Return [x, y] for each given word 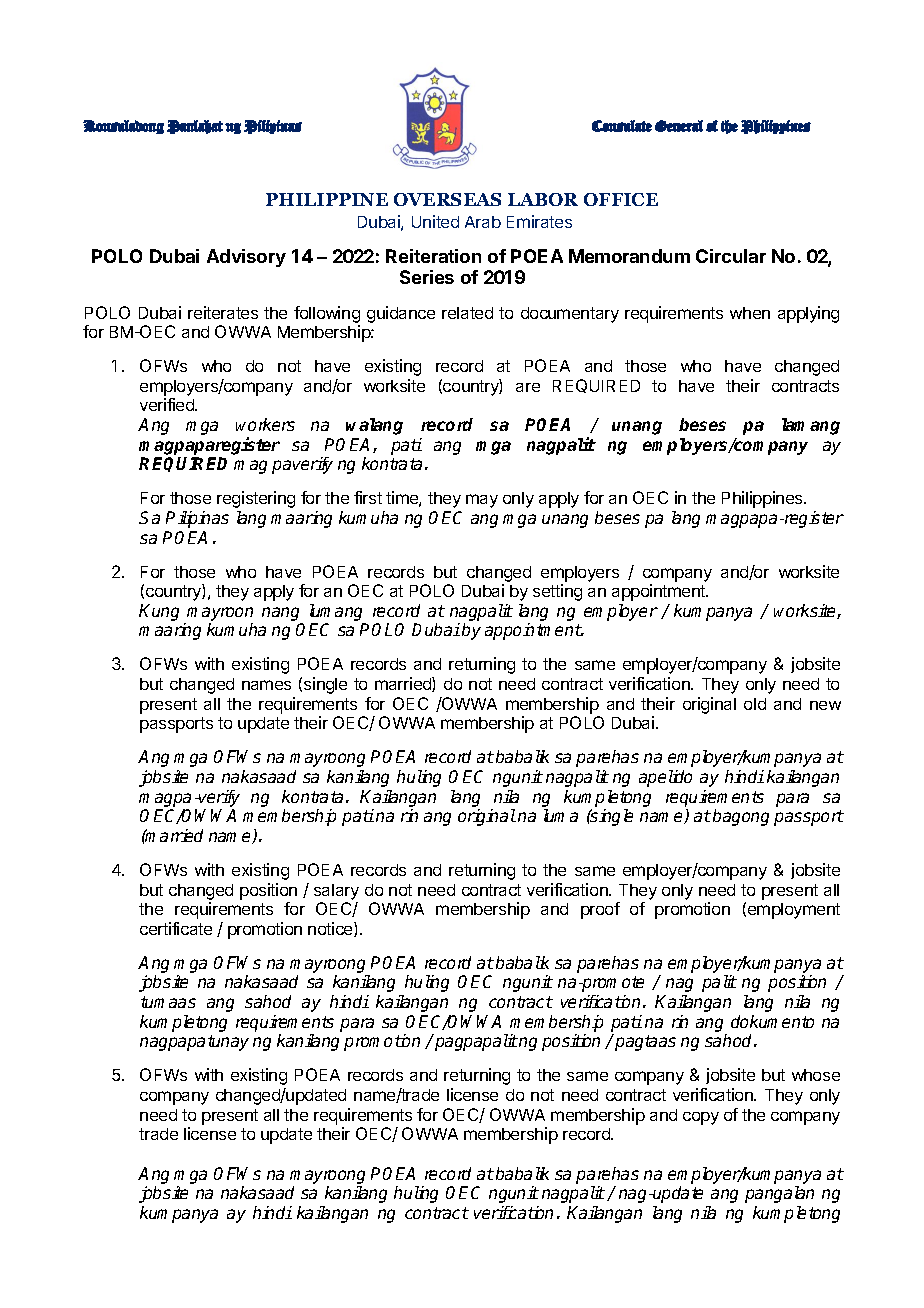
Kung [159, 612]
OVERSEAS [447, 199]
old [755, 704]
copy [701, 1118]
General [679, 126]
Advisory [246, 258]
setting [557, 592]
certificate [176, 928]
